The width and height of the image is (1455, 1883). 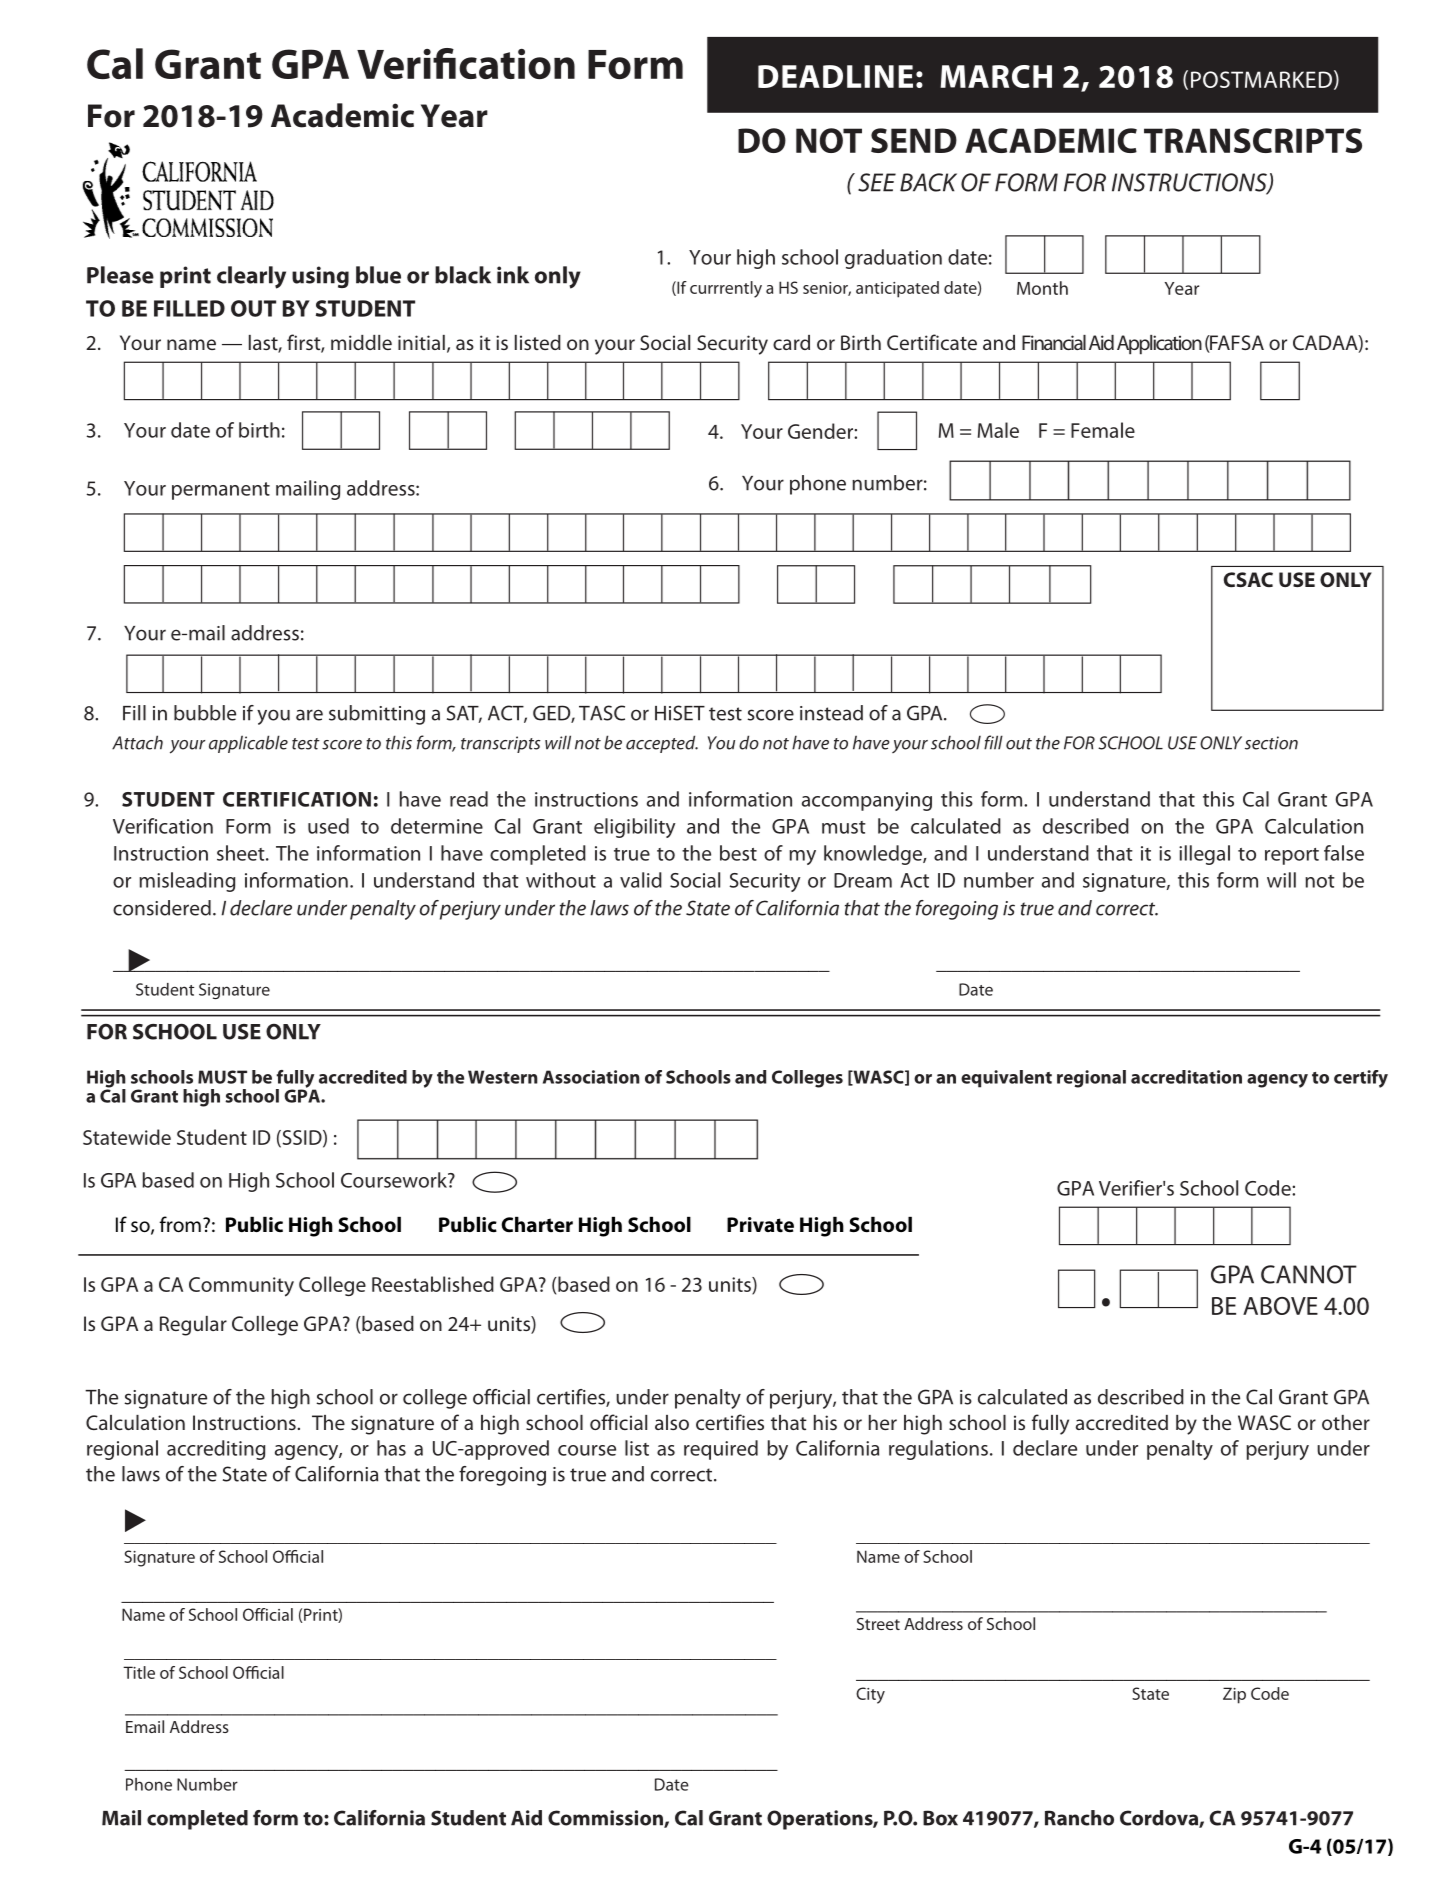 I want to click on Box, so click(x=940, y=1818).
